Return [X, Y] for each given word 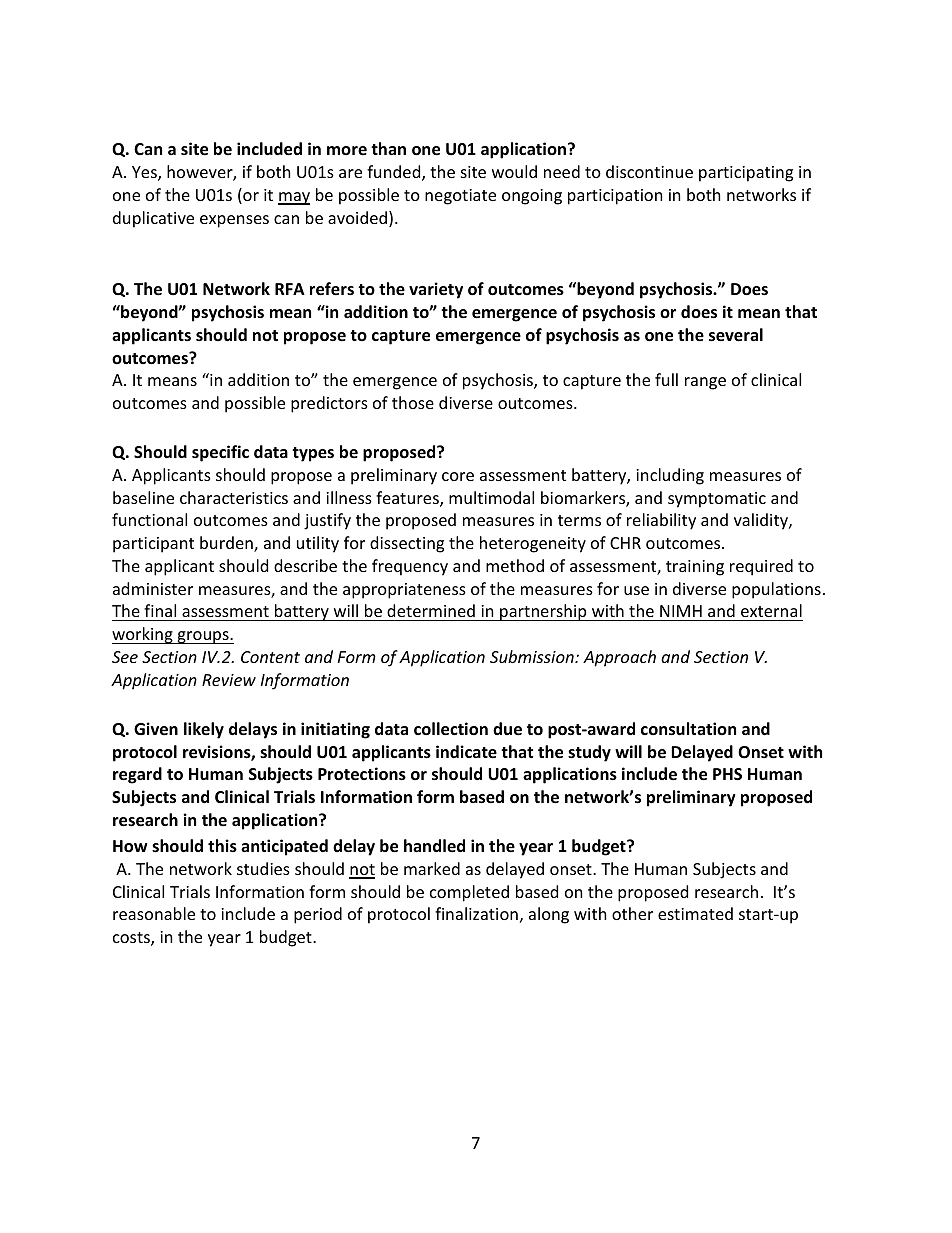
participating [746, 174]
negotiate [460, 197]
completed [469, 893]
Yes [145, 173]
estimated [695, 913]
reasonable [154, 913]
